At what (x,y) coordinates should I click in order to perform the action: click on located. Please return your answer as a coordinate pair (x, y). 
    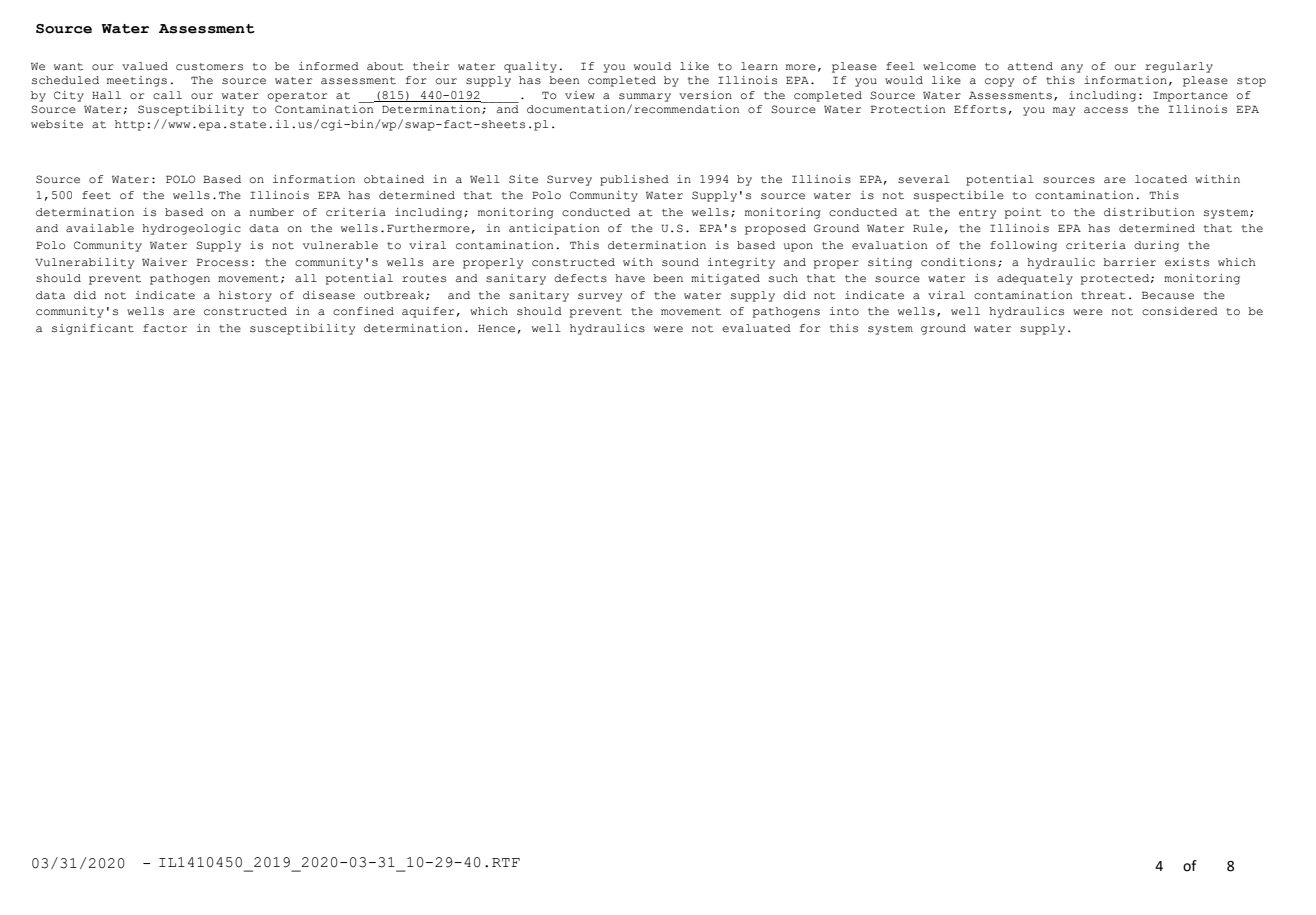
    Looking at the image, I should click on (1161, 179).
